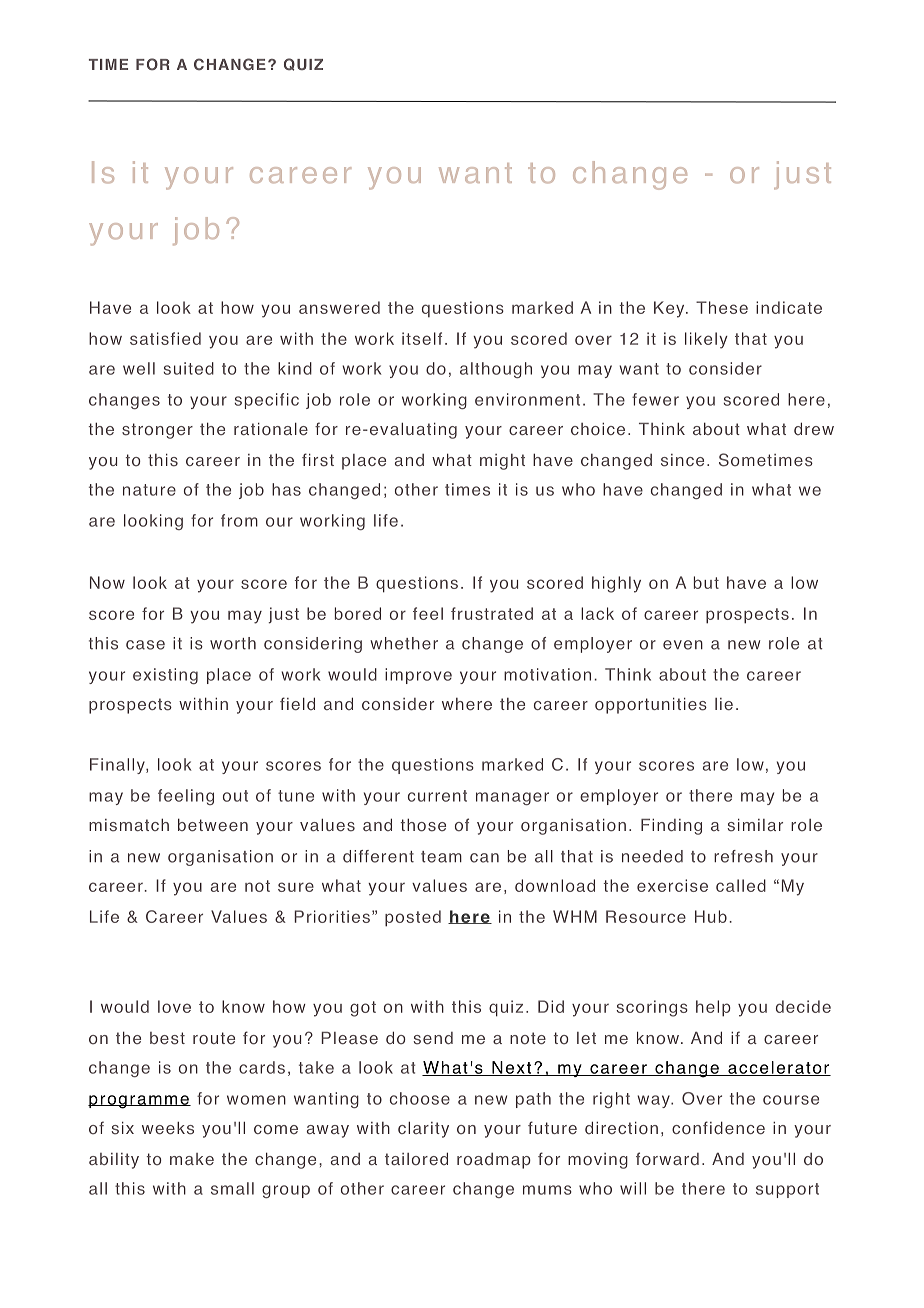 This page has width=924, height=1308. Describe the element at coordinates (118, 766) in the page. I see `Finally` at that location.
